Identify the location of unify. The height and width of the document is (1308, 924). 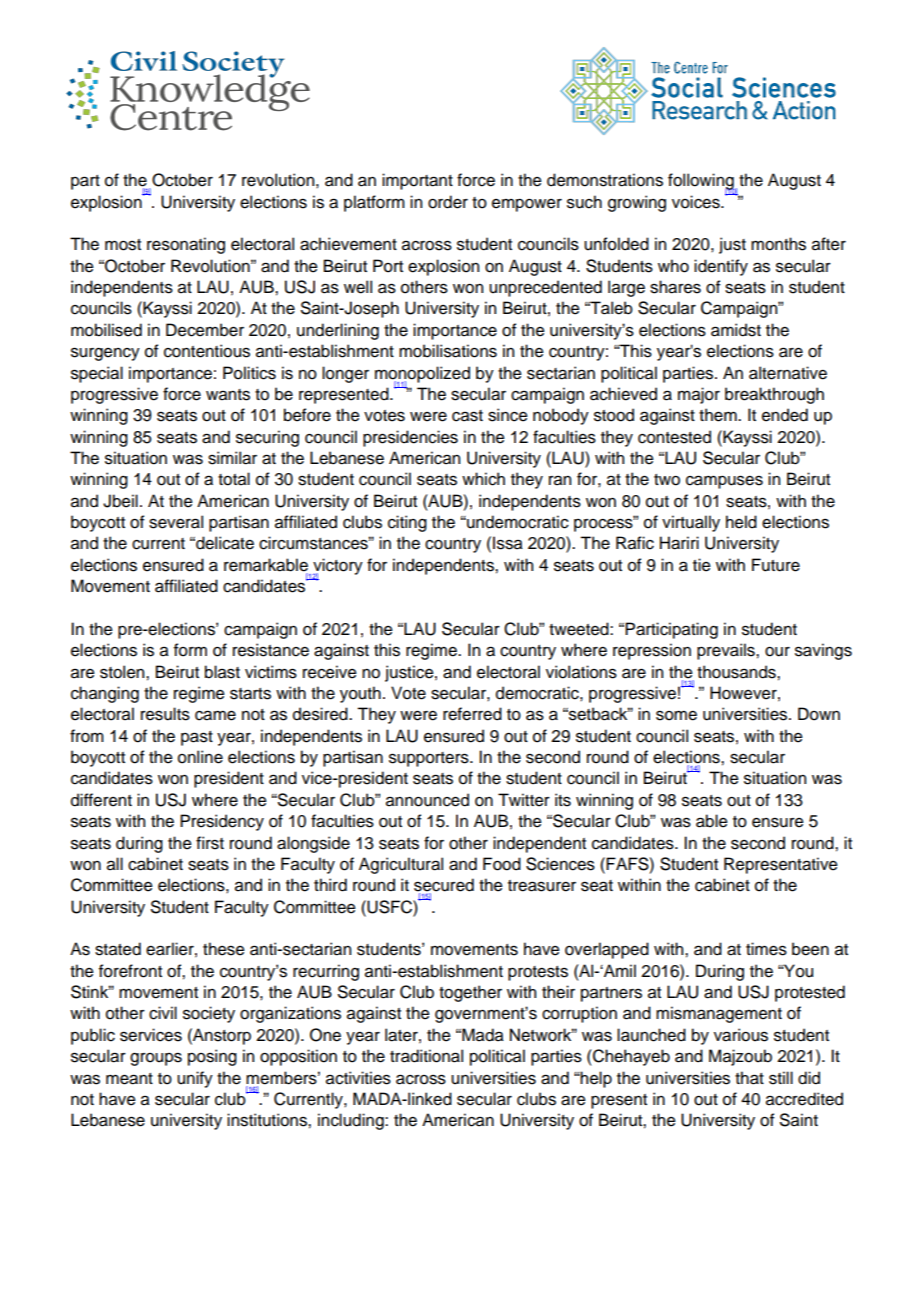
(195, 1079).
